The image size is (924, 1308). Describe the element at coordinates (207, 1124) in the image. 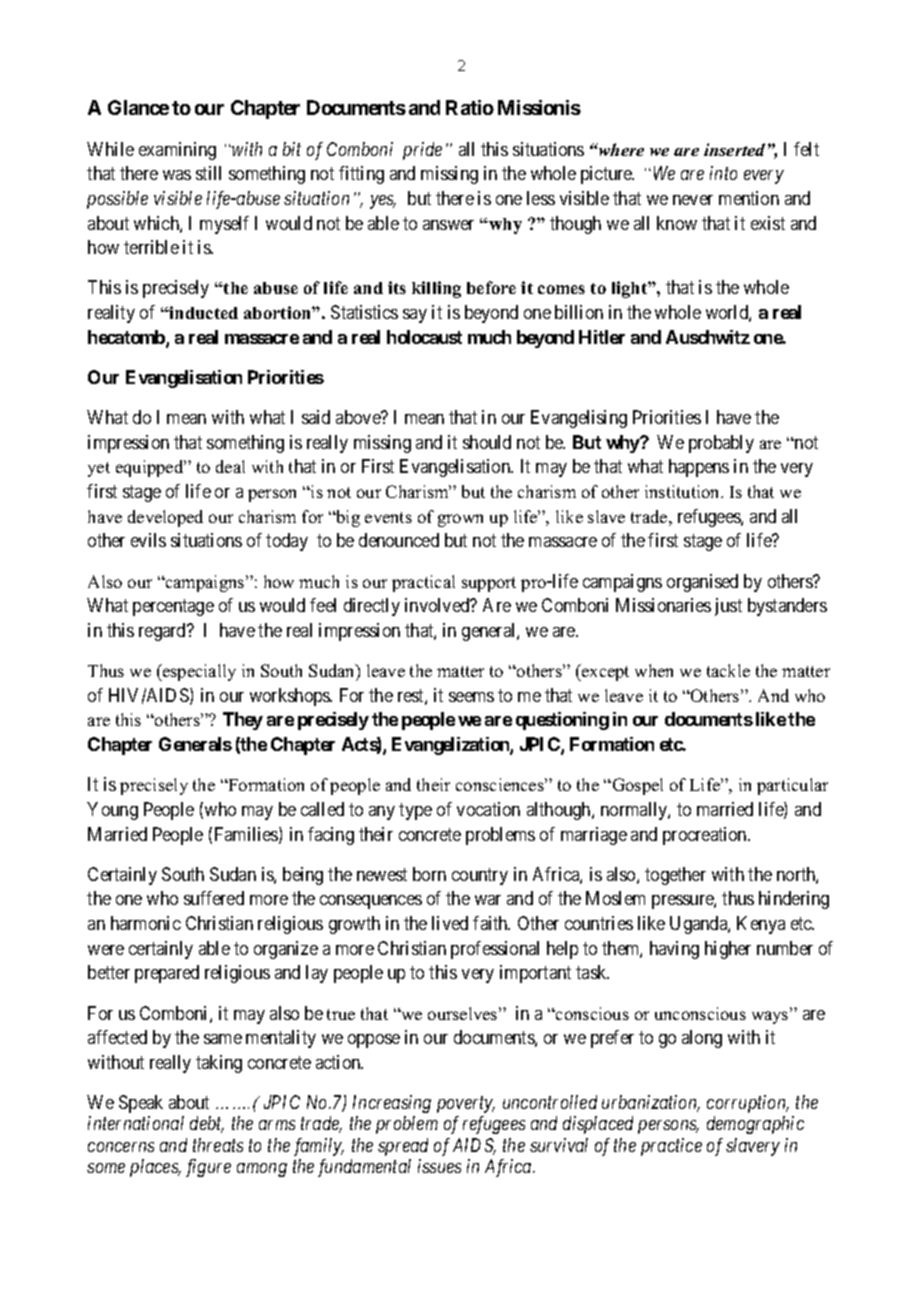

I see `debt` at that location.
